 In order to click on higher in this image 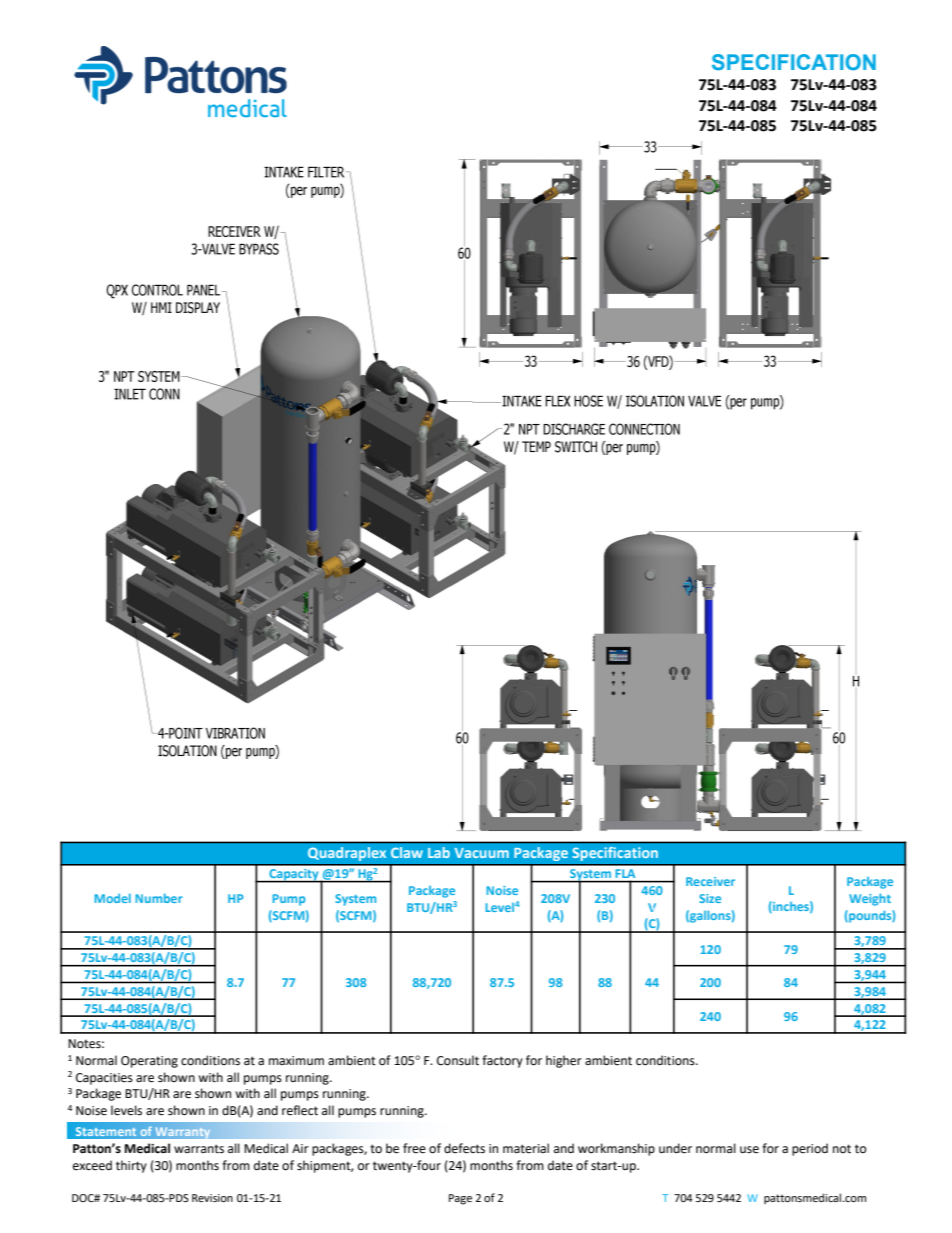, I will do `click(564, 1061)`.
